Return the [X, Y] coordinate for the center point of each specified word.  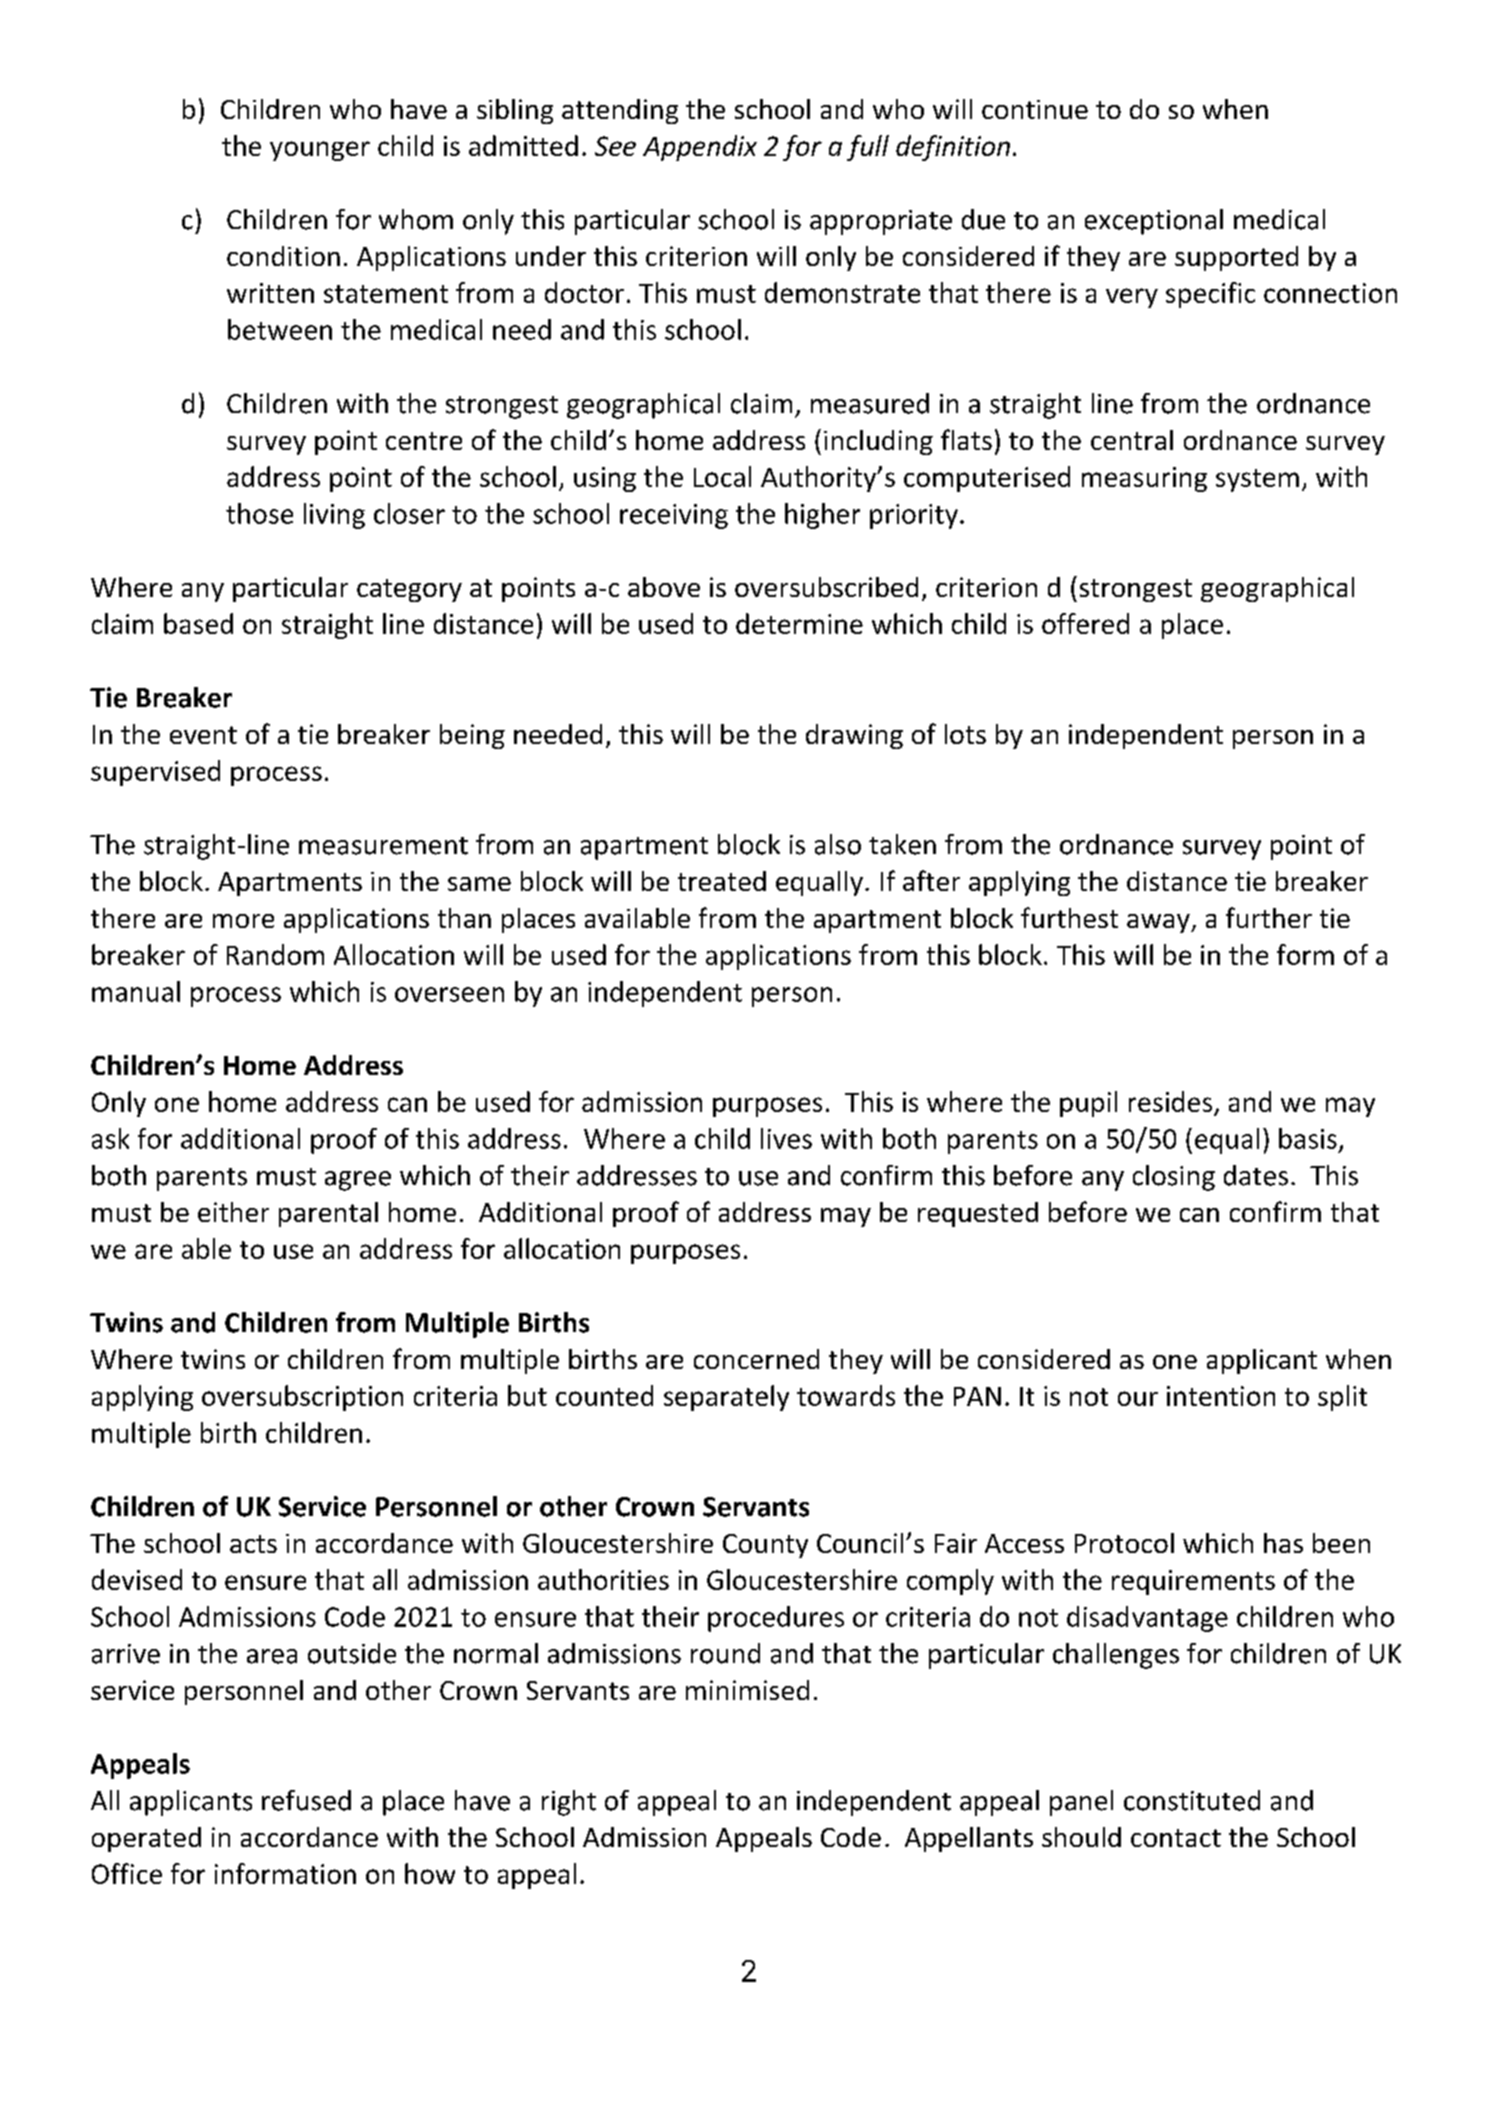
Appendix [700, 148]
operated [146, 1839]
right [569, 1803]
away [1159, 923]
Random [275, 954]
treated [722, 881]
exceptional [1154, 222]
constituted [1192, 1800]
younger [320, 151]
